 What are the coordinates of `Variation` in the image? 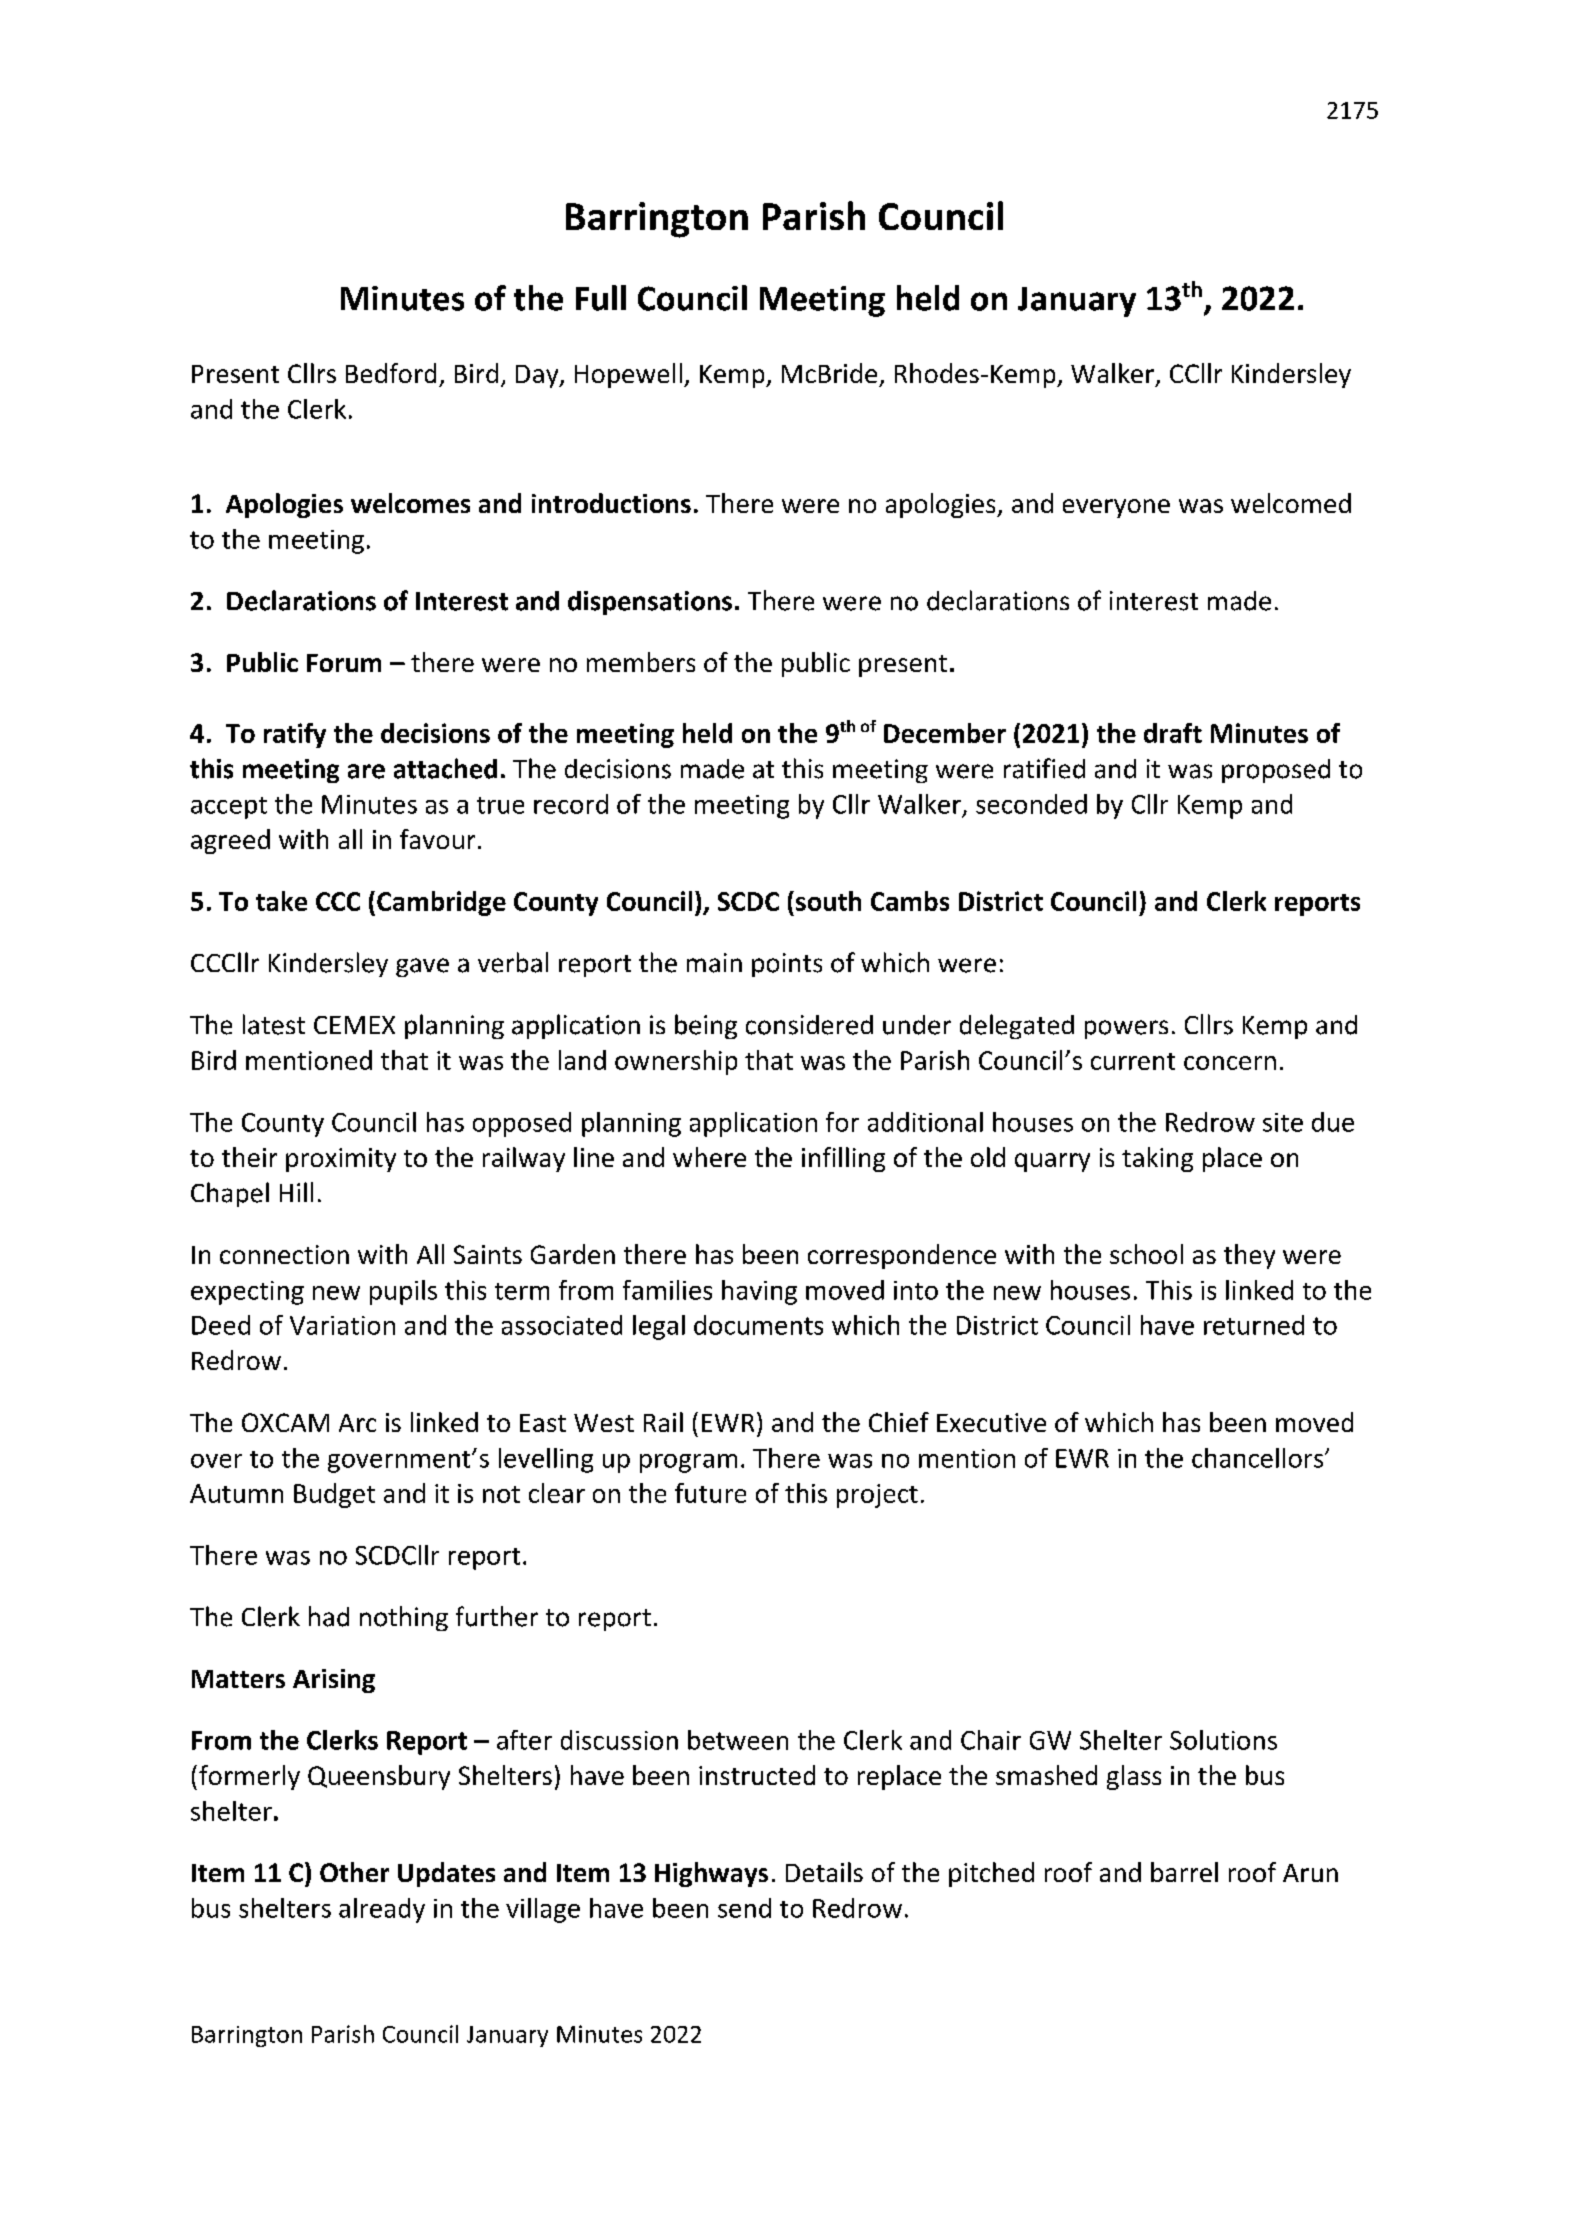 It's located at (342, 1325).
